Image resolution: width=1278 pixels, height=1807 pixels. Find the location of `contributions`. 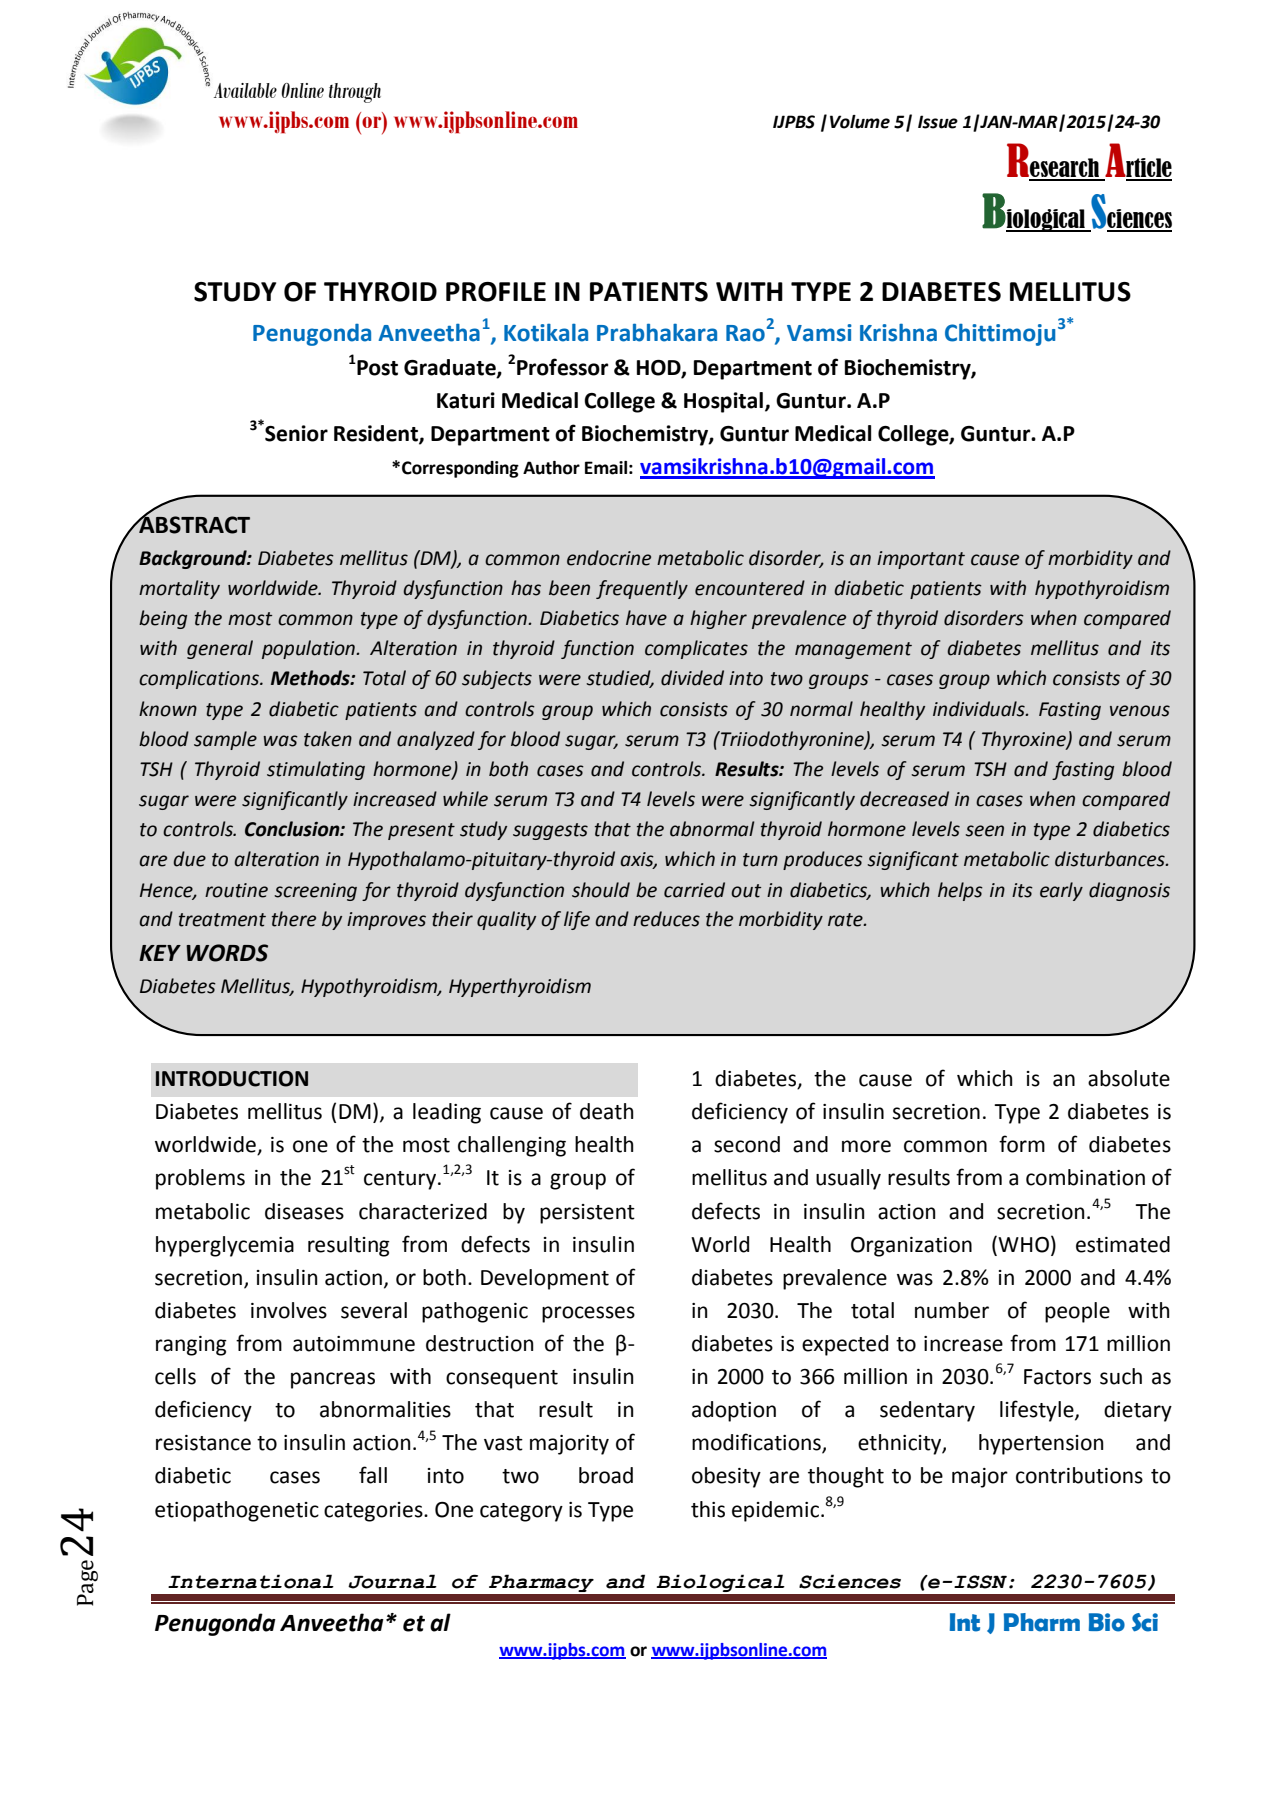

contributions is located at coordinates (1079, 1475).
